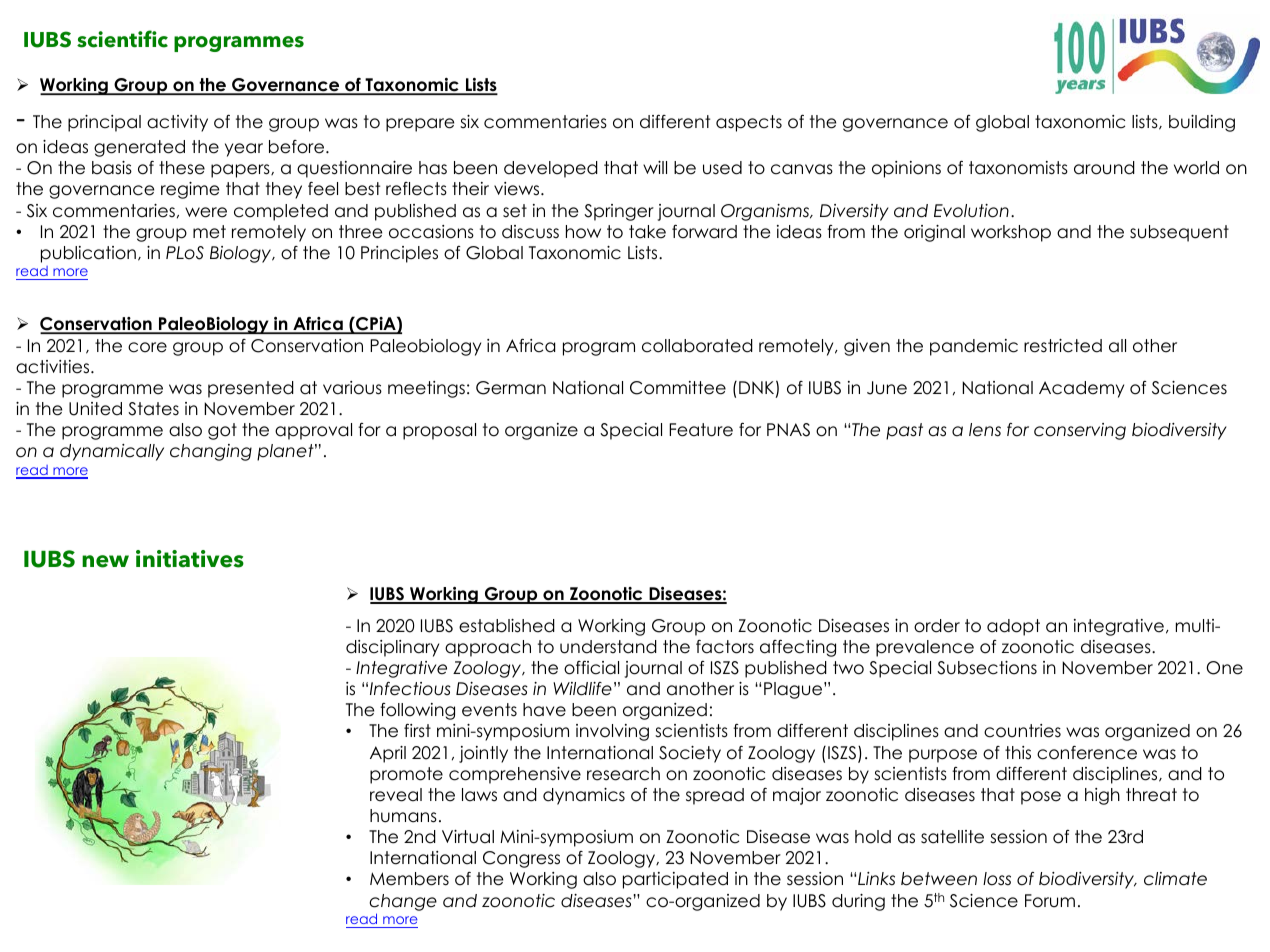 This screenshot has width=1270, height=952. I want to click on involving, so click(612, 732).
